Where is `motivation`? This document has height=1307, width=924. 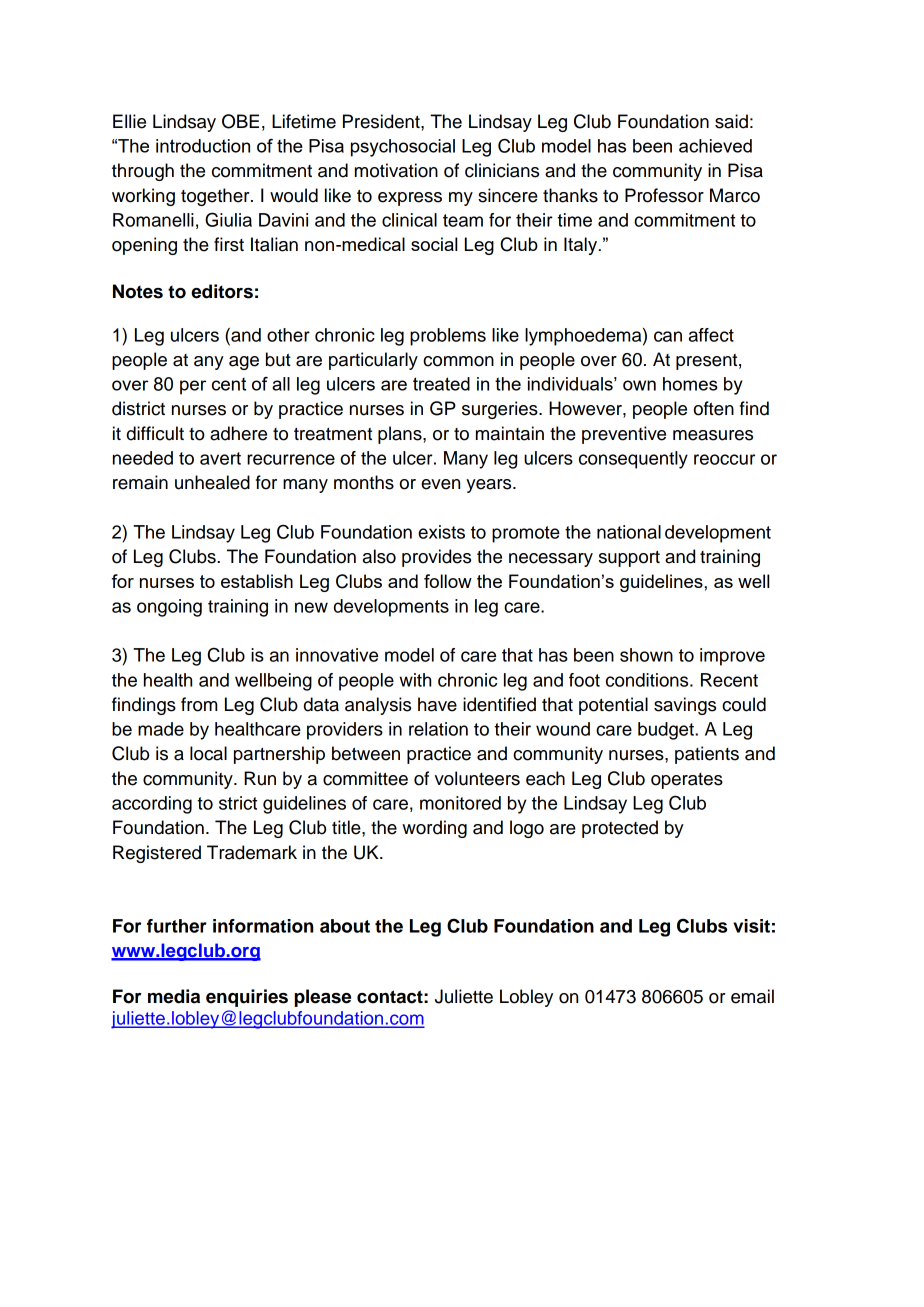
motivation is located at coordinates (396, 170).
